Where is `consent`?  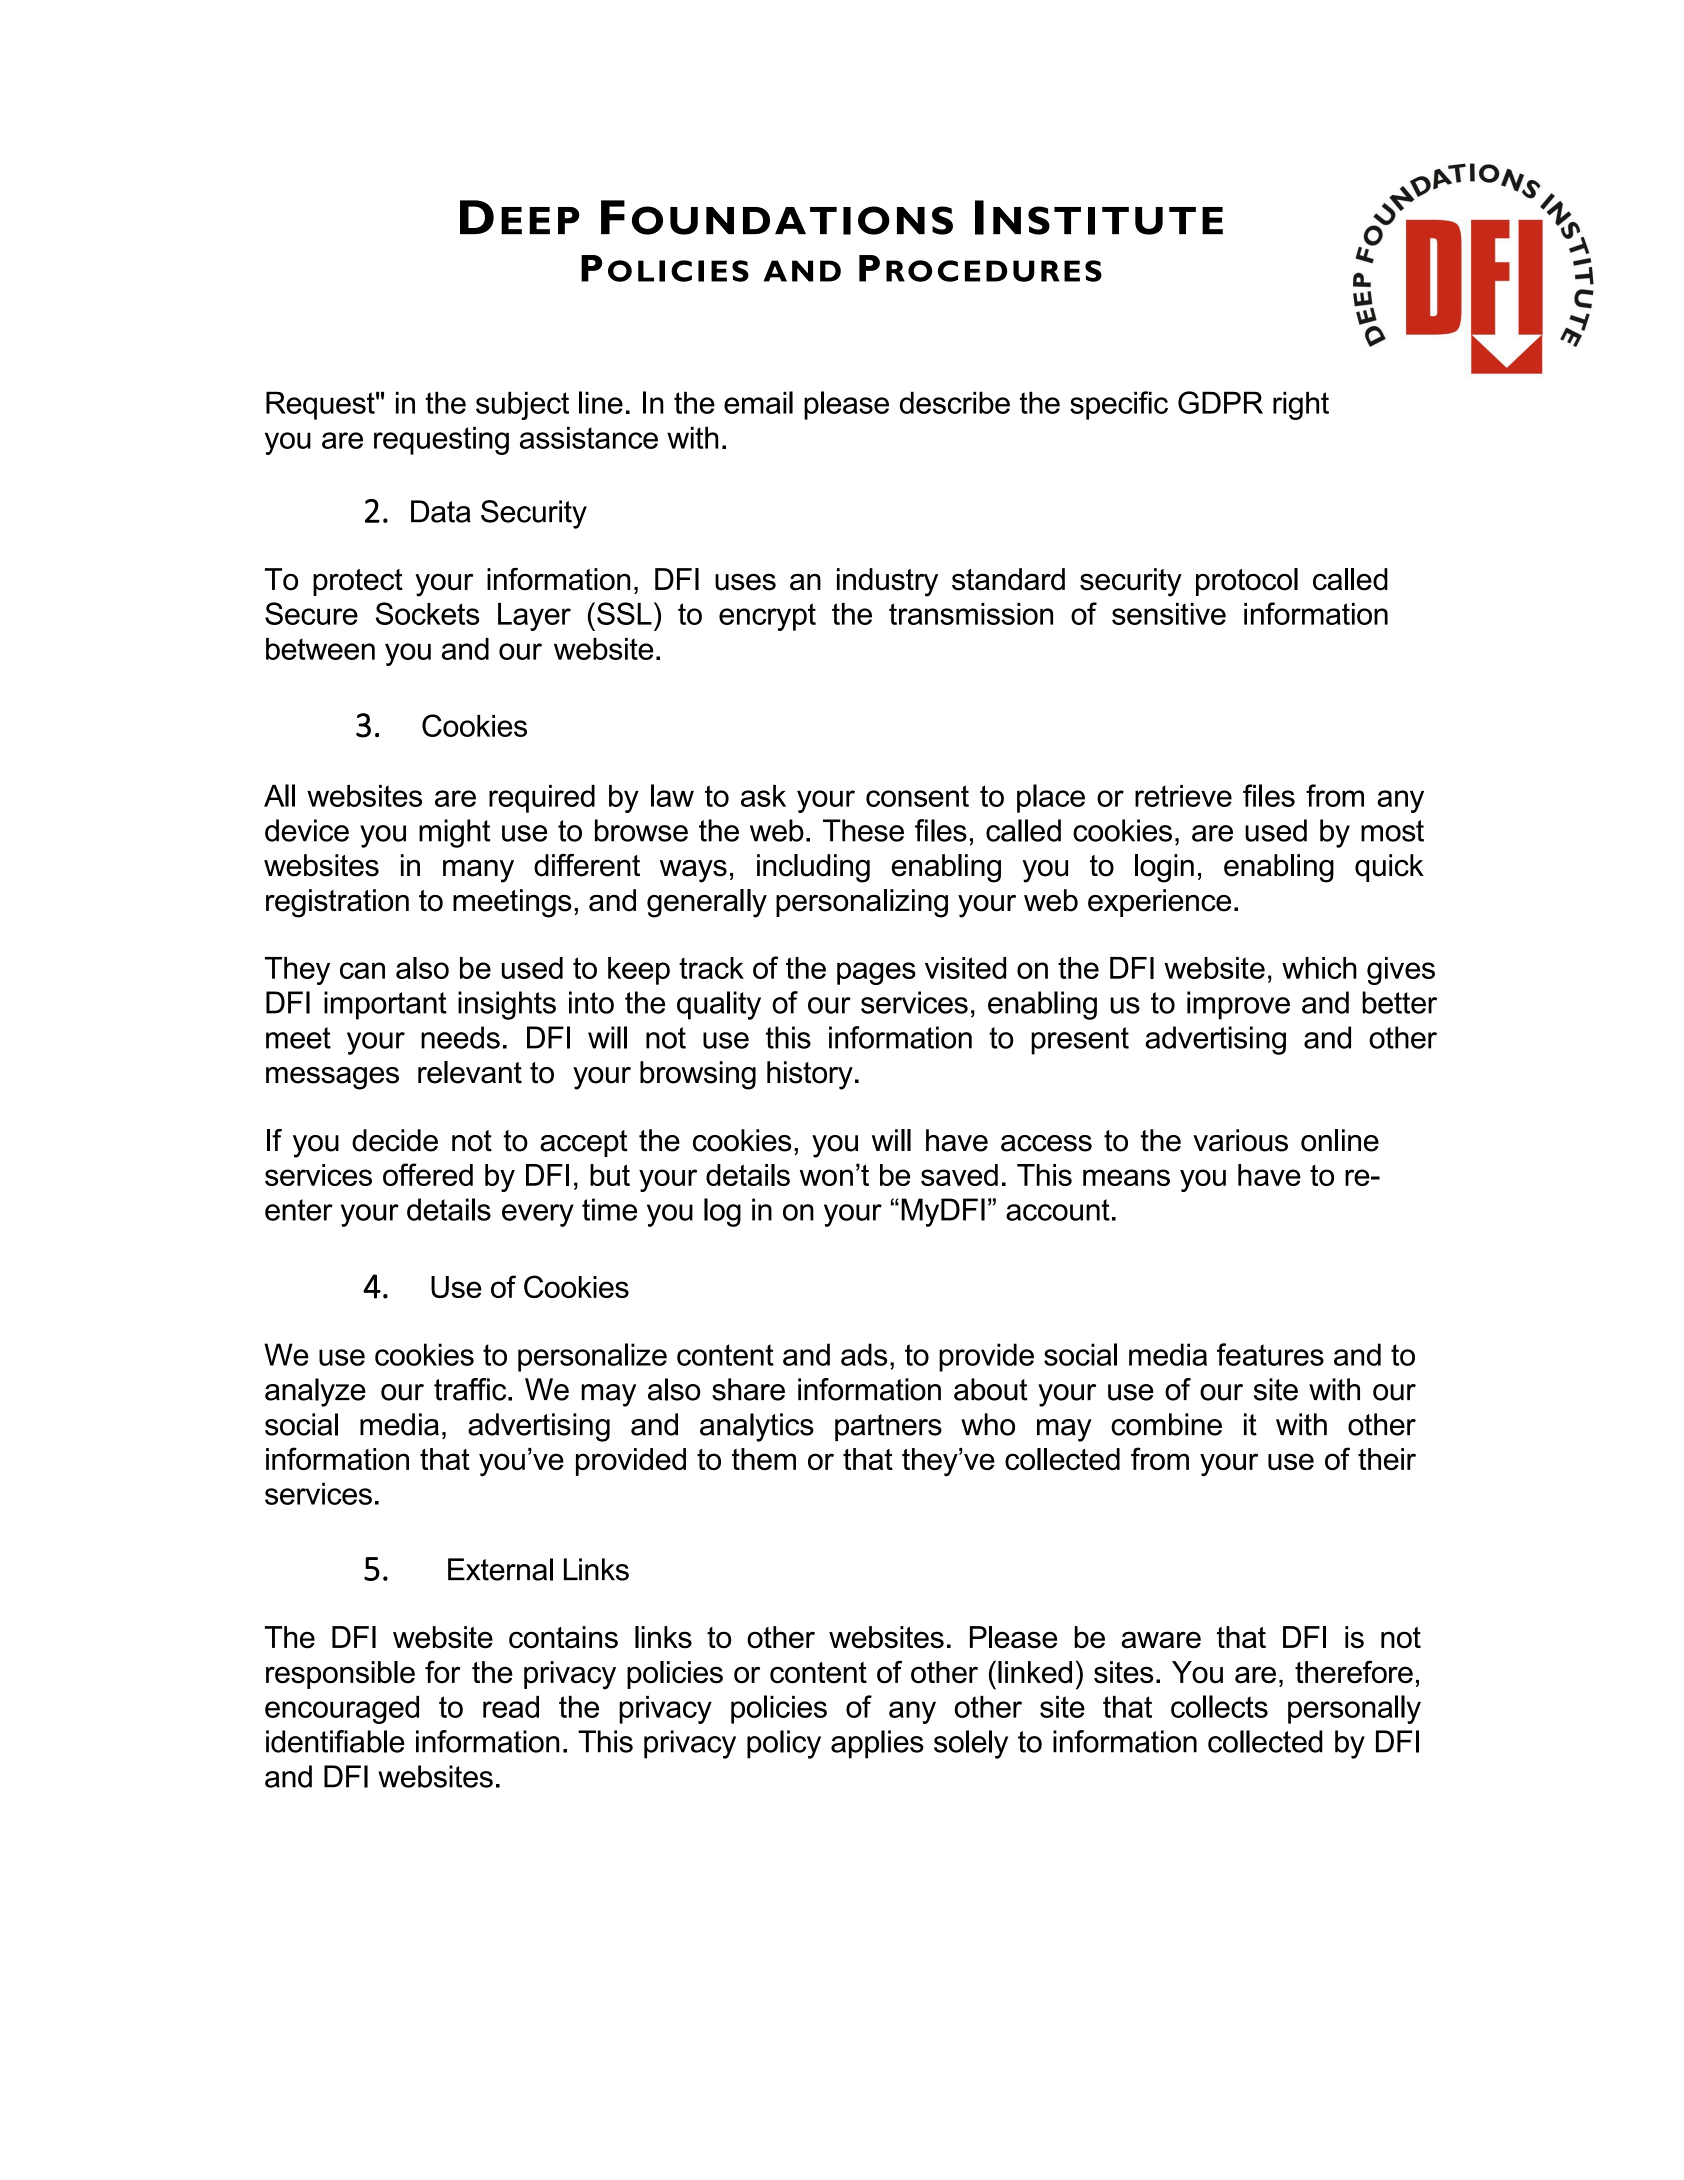
consent is located at coordinates (917, 796).
